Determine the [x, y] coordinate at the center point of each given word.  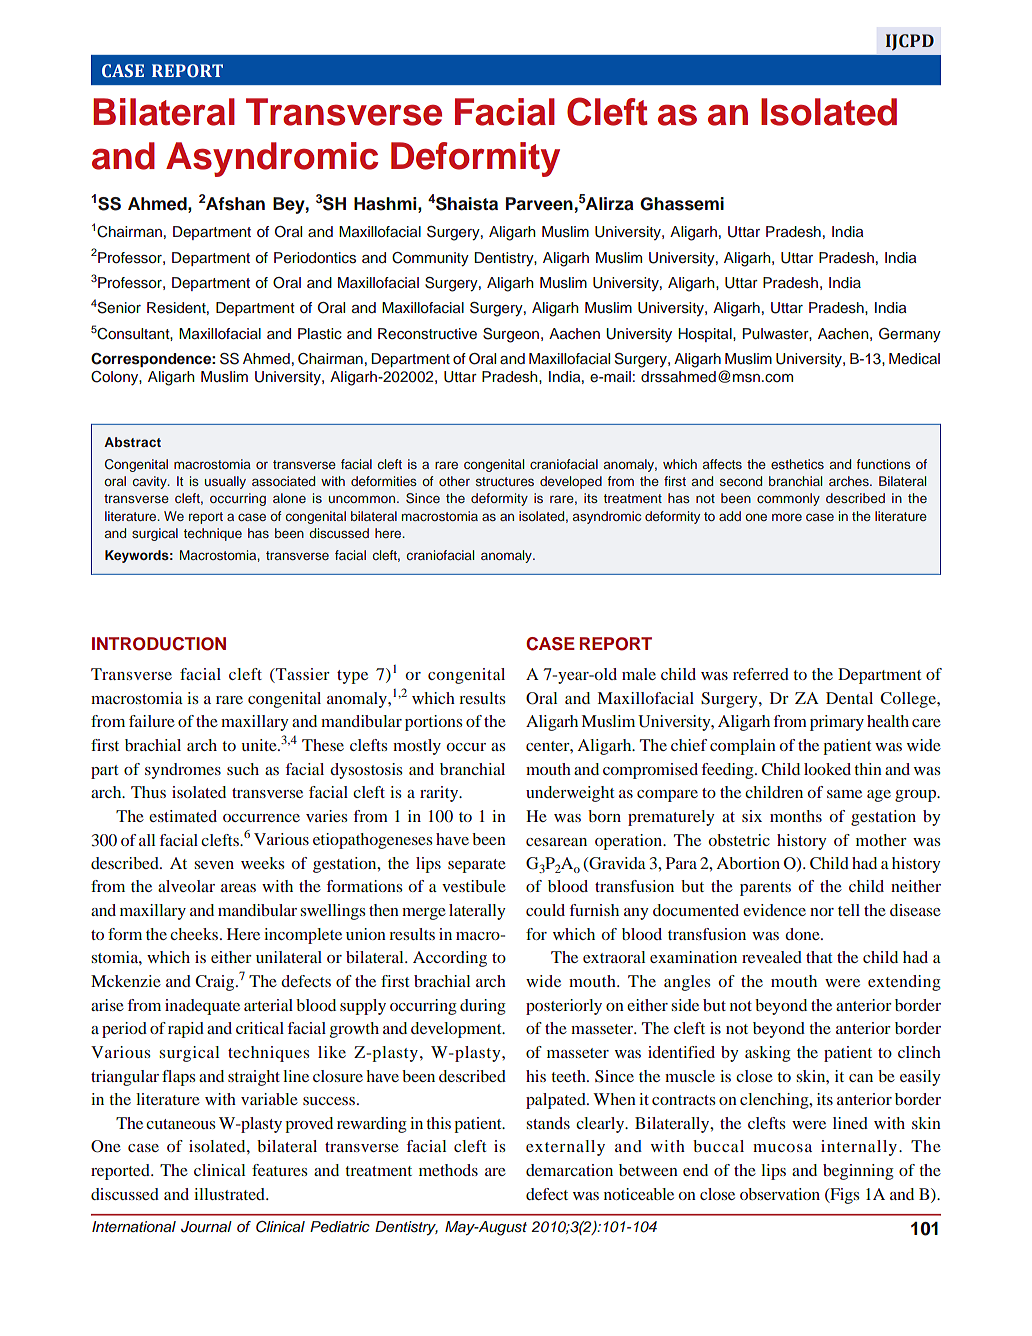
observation [780, 1194]
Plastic [320, 333]
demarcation [569, 1170]
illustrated [230, 1194]
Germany [910, 335]
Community [430, 259]
